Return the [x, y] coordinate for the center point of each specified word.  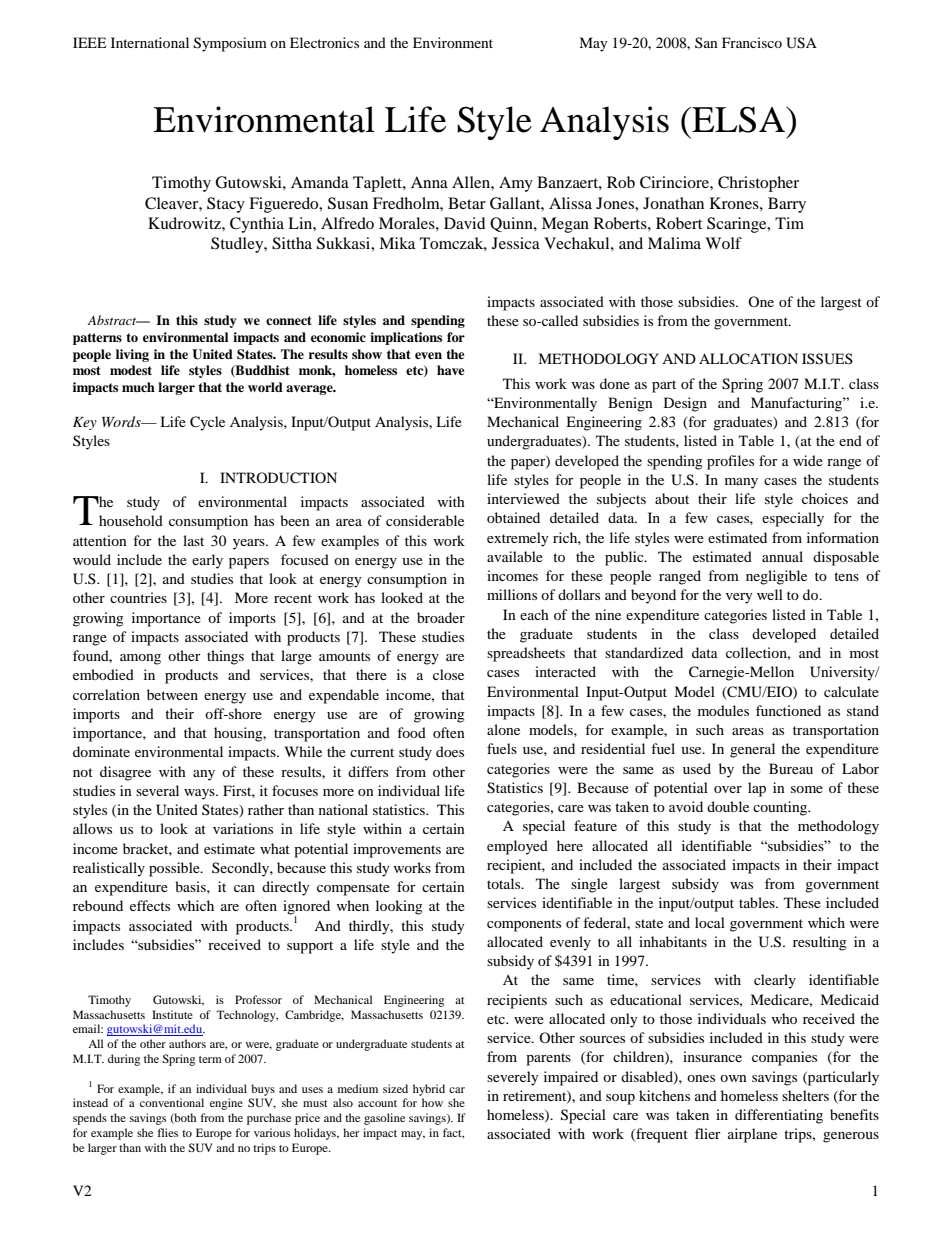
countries [138, 597]
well [770, 594]
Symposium [230, 44]
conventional [172, 1102]
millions [512, 594]
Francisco [752, 42]
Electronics [324, 42]
